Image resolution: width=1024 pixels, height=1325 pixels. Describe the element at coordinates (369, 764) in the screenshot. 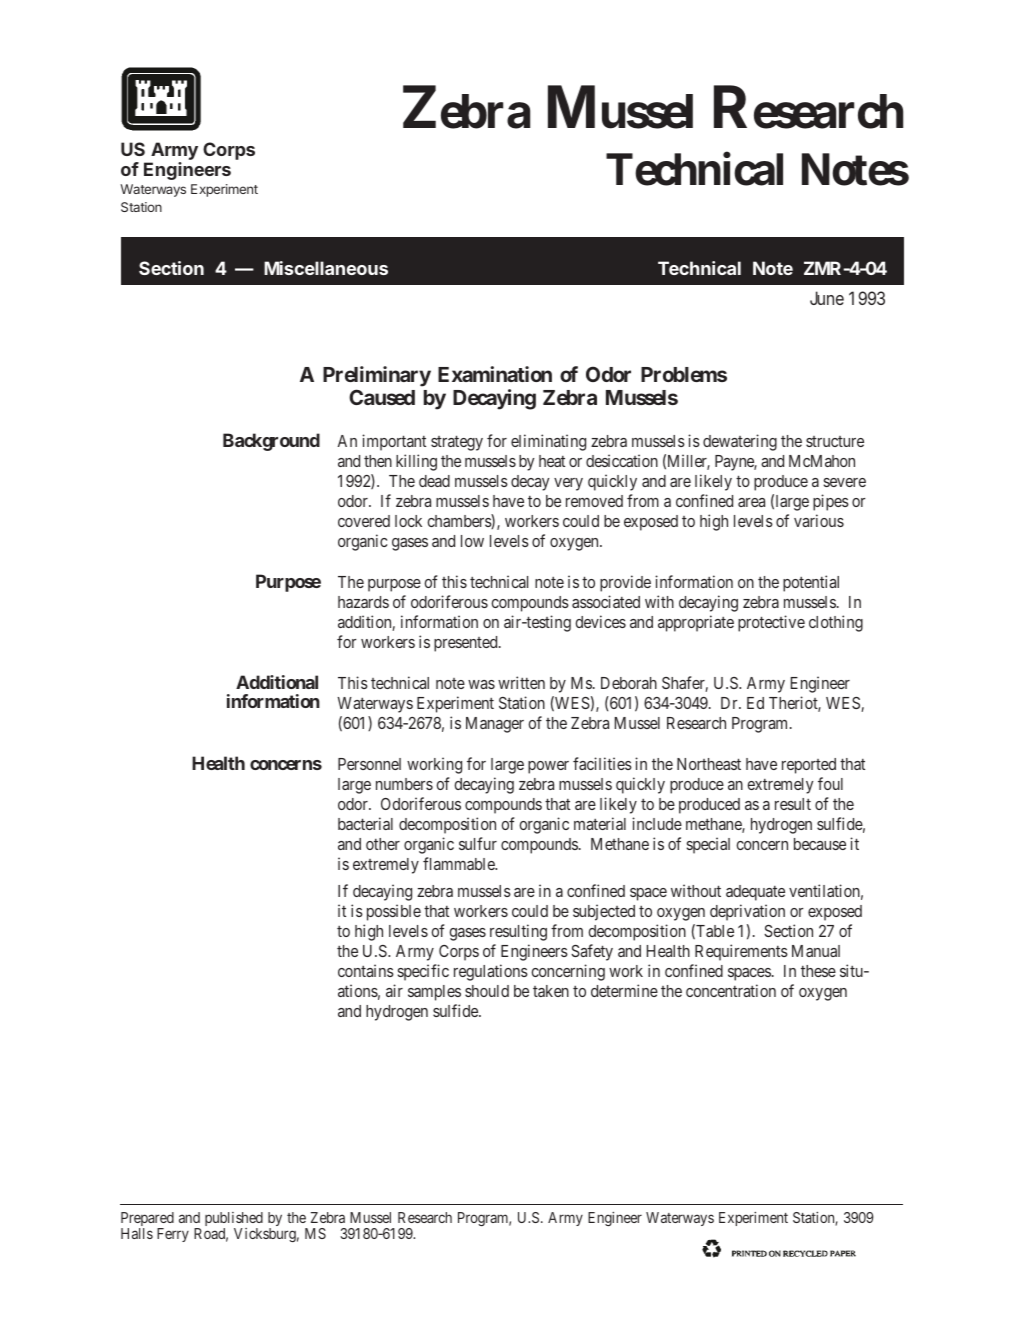

I see `Personnel` at that location.
